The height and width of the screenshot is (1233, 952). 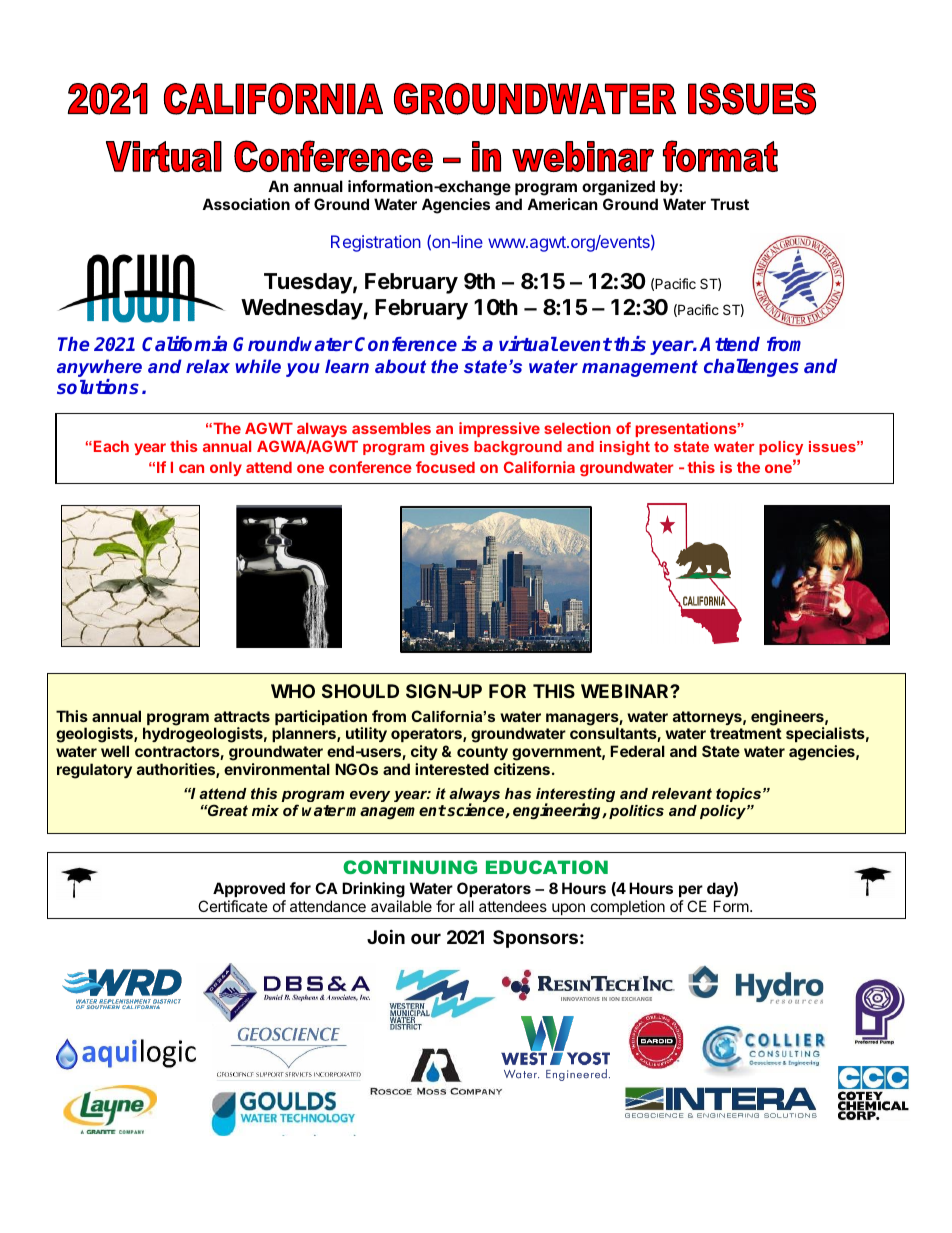 What do you see at coordinates (246, 204) in the screenshot?
I see `Association` at bounding box center [246, 204].
